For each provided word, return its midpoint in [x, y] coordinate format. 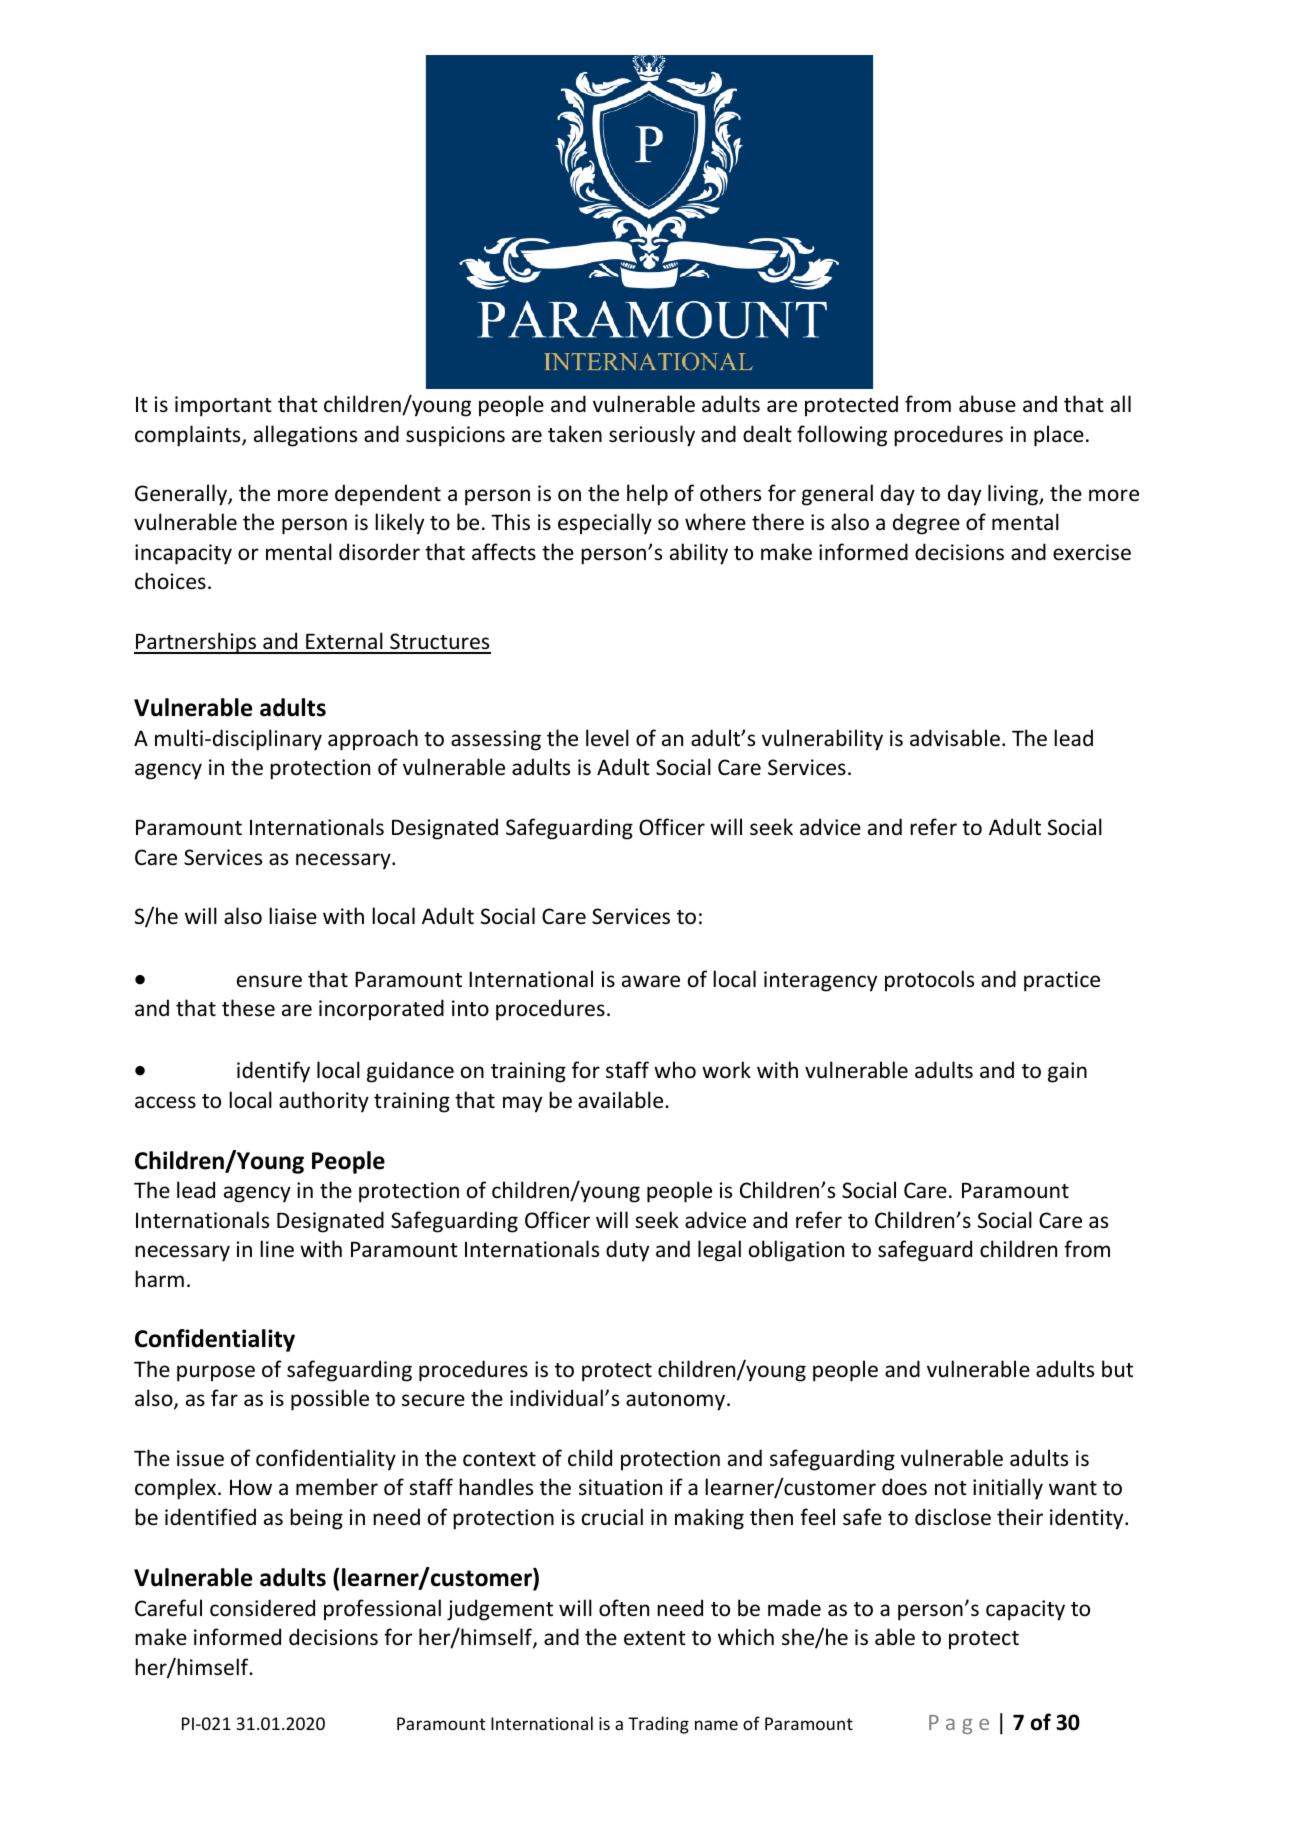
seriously [652, 436]
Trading [658, 1725]
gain [1067, 1072]
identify [273, 1072]
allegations [305, 436]
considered [262, 1608]
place [1059, 436]
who [675, 1069]
